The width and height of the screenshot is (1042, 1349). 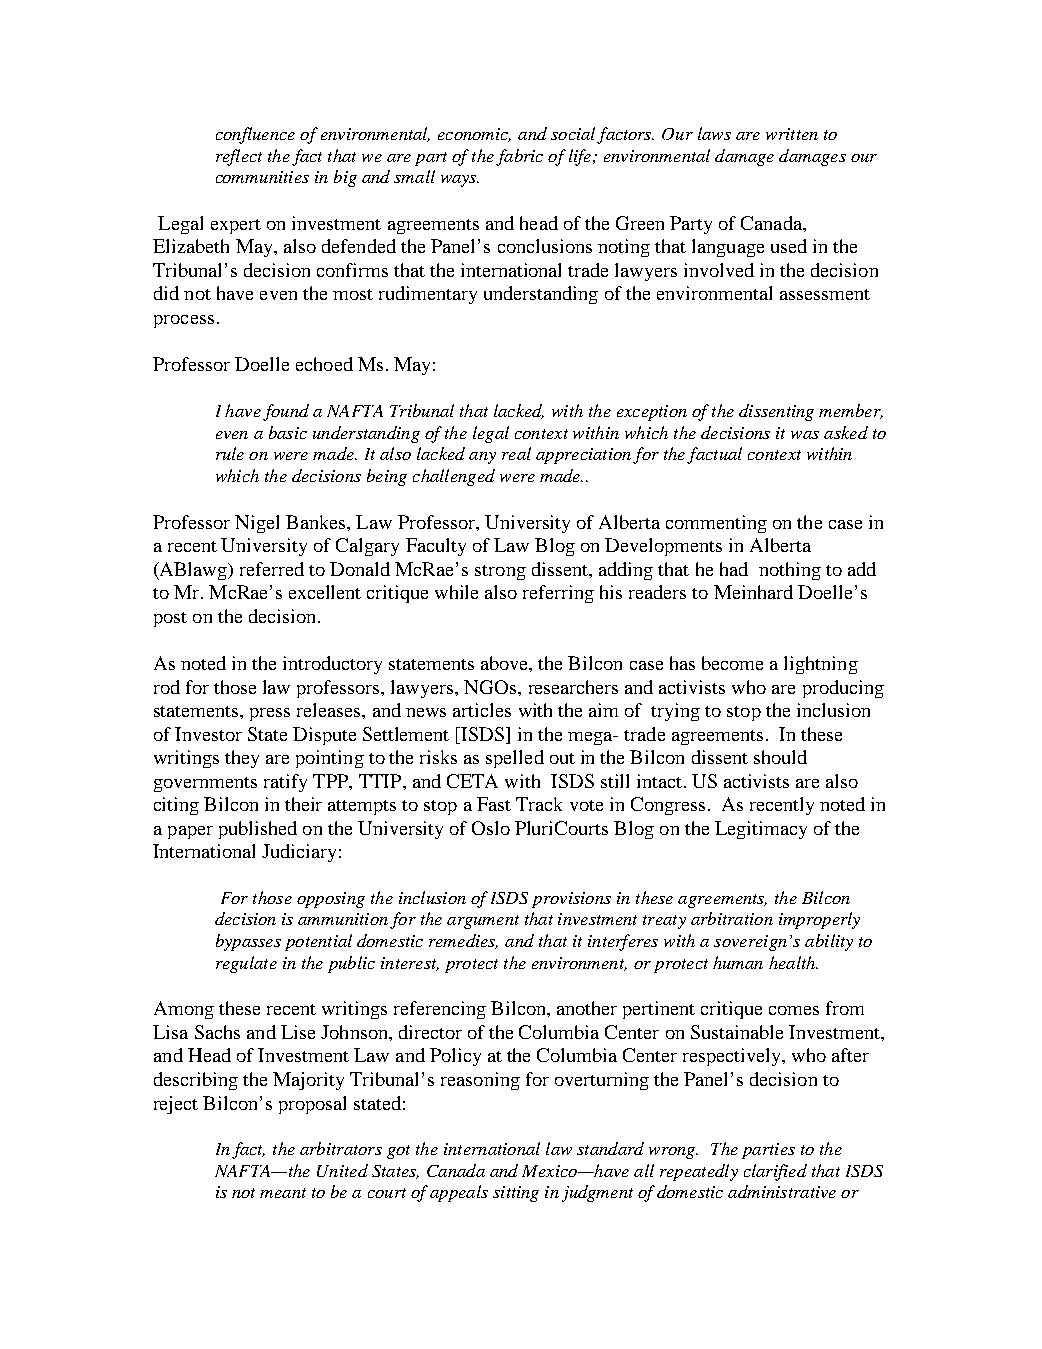 I want to click on reflect, so click(x=239, y=157).
